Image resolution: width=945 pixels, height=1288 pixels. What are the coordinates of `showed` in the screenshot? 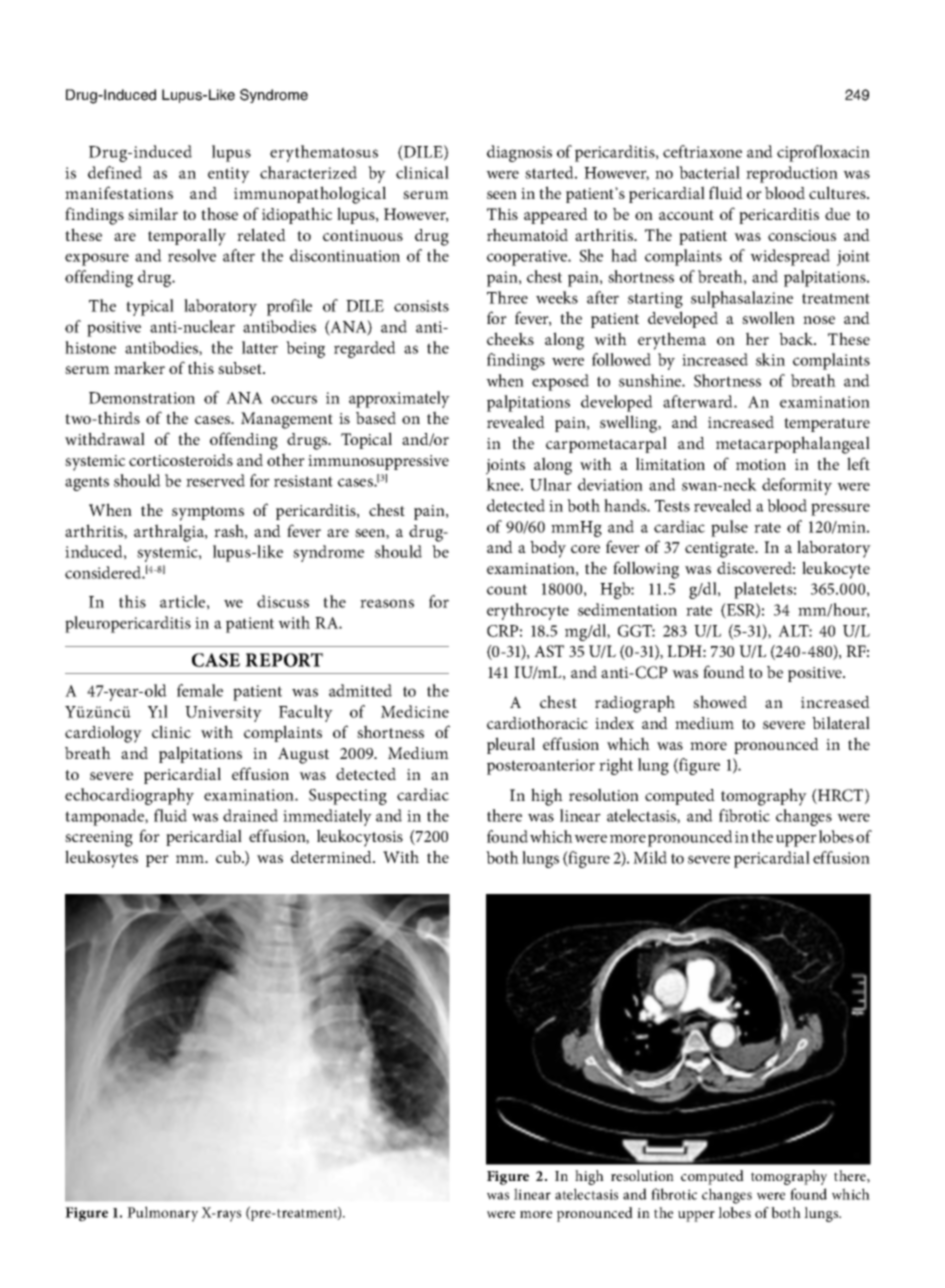 It's located at (720, 701).
